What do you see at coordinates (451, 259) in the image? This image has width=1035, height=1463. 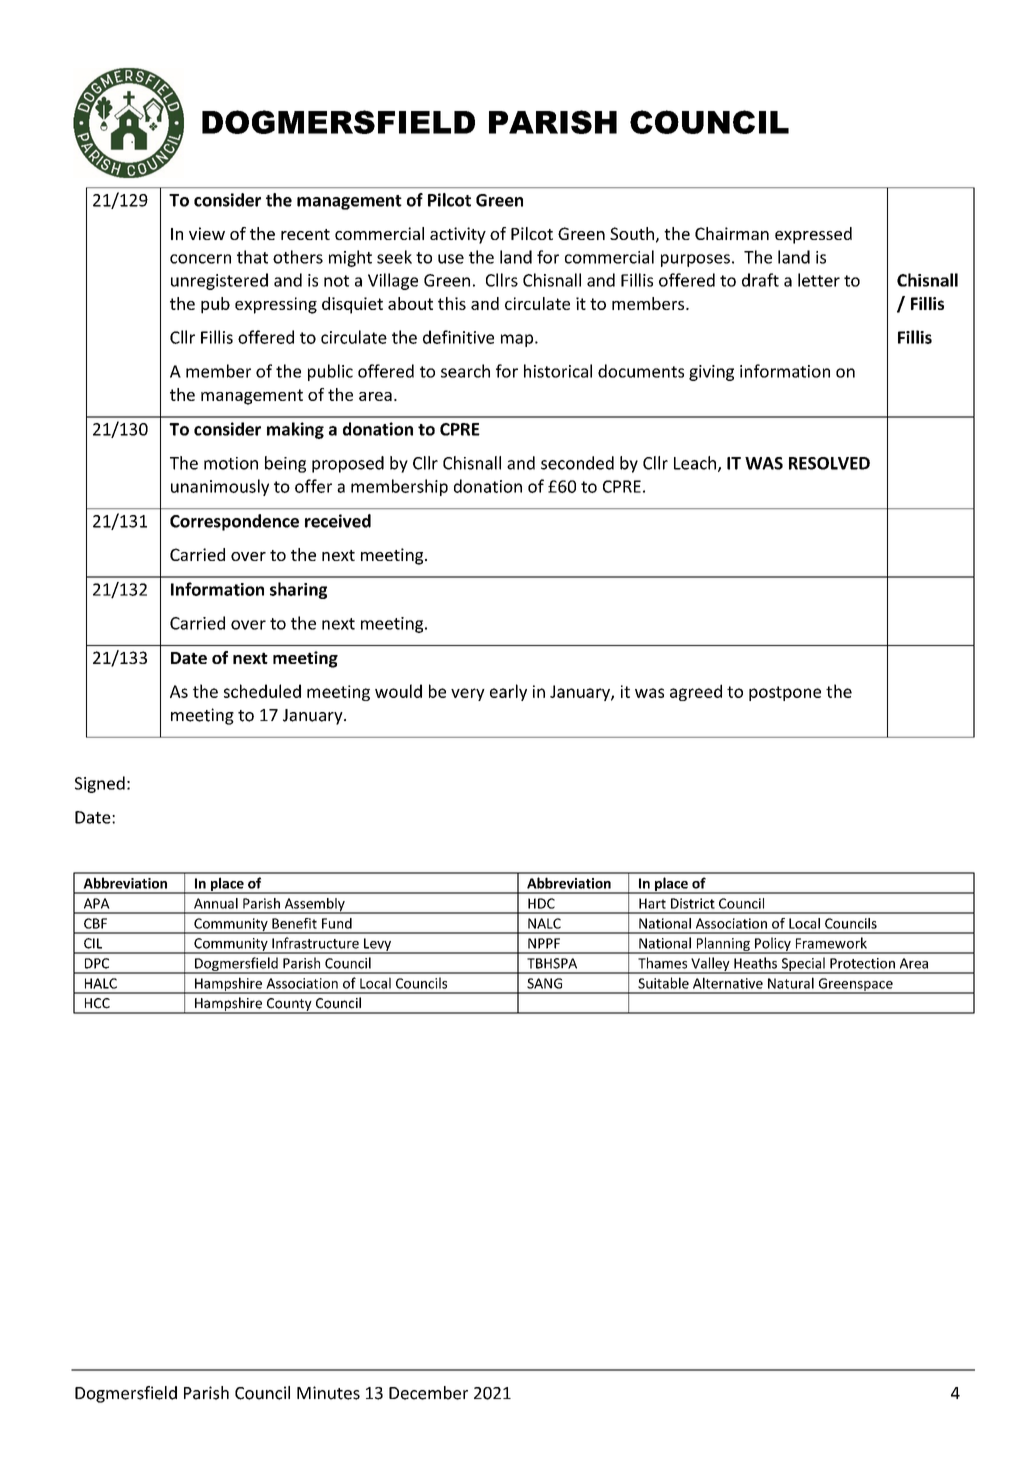 I see `use` at bounding box center [451, 259].
